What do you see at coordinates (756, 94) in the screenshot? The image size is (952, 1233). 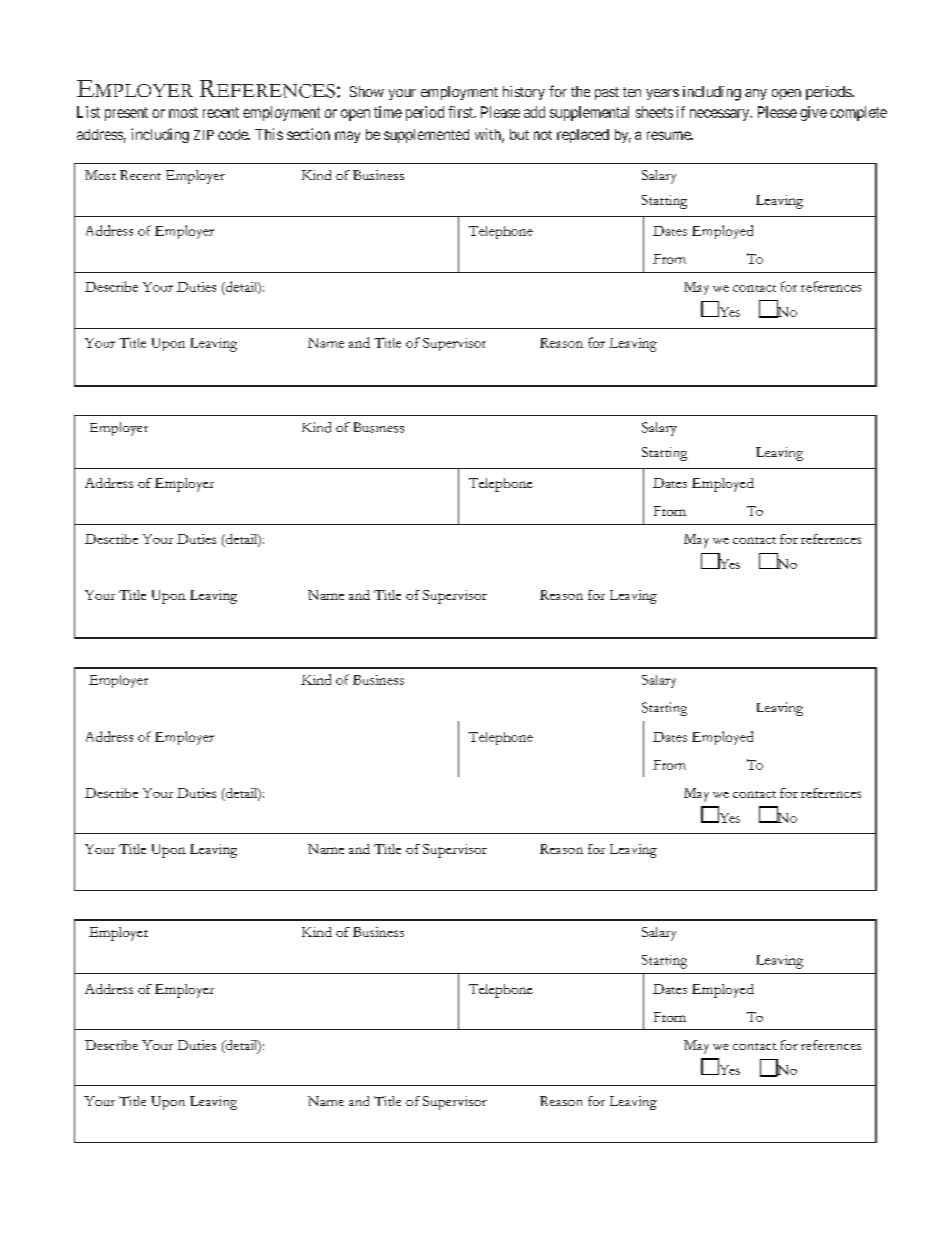 I see `any` at bounding box center [756, 94].
